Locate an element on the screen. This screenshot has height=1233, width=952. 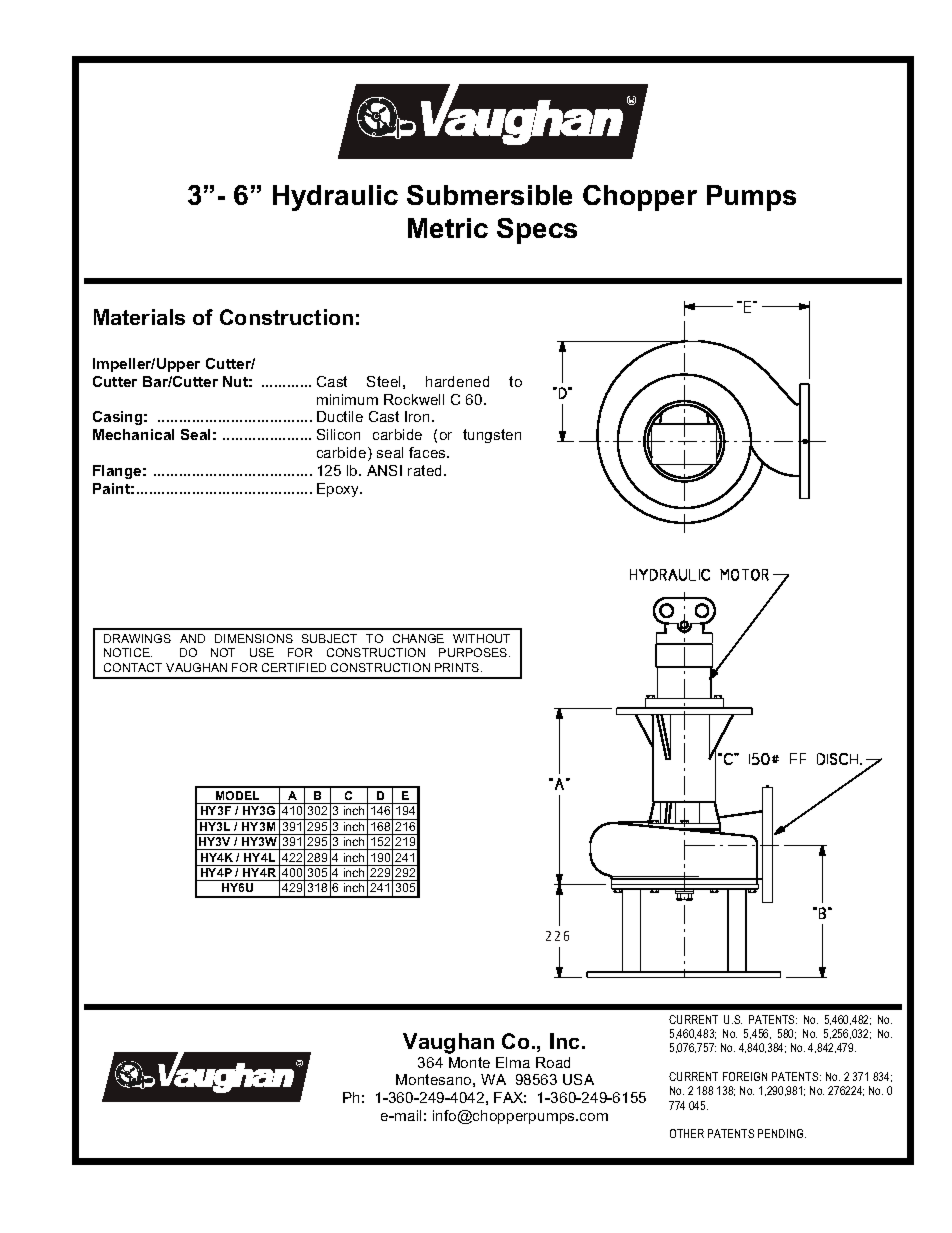
FOREIGN is located at coordinates (745, 1076).
